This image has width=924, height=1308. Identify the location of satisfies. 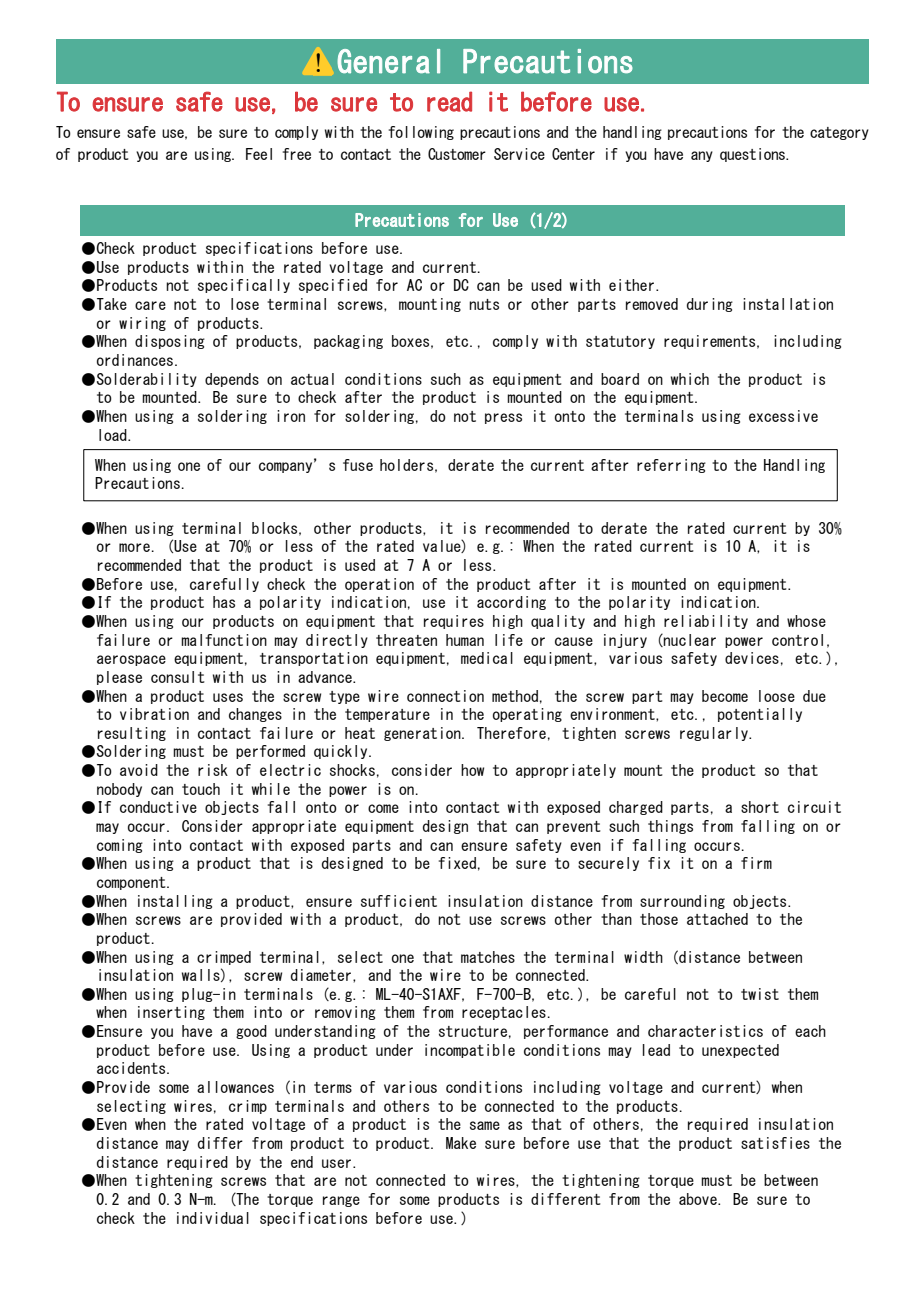
(775, 1143).
